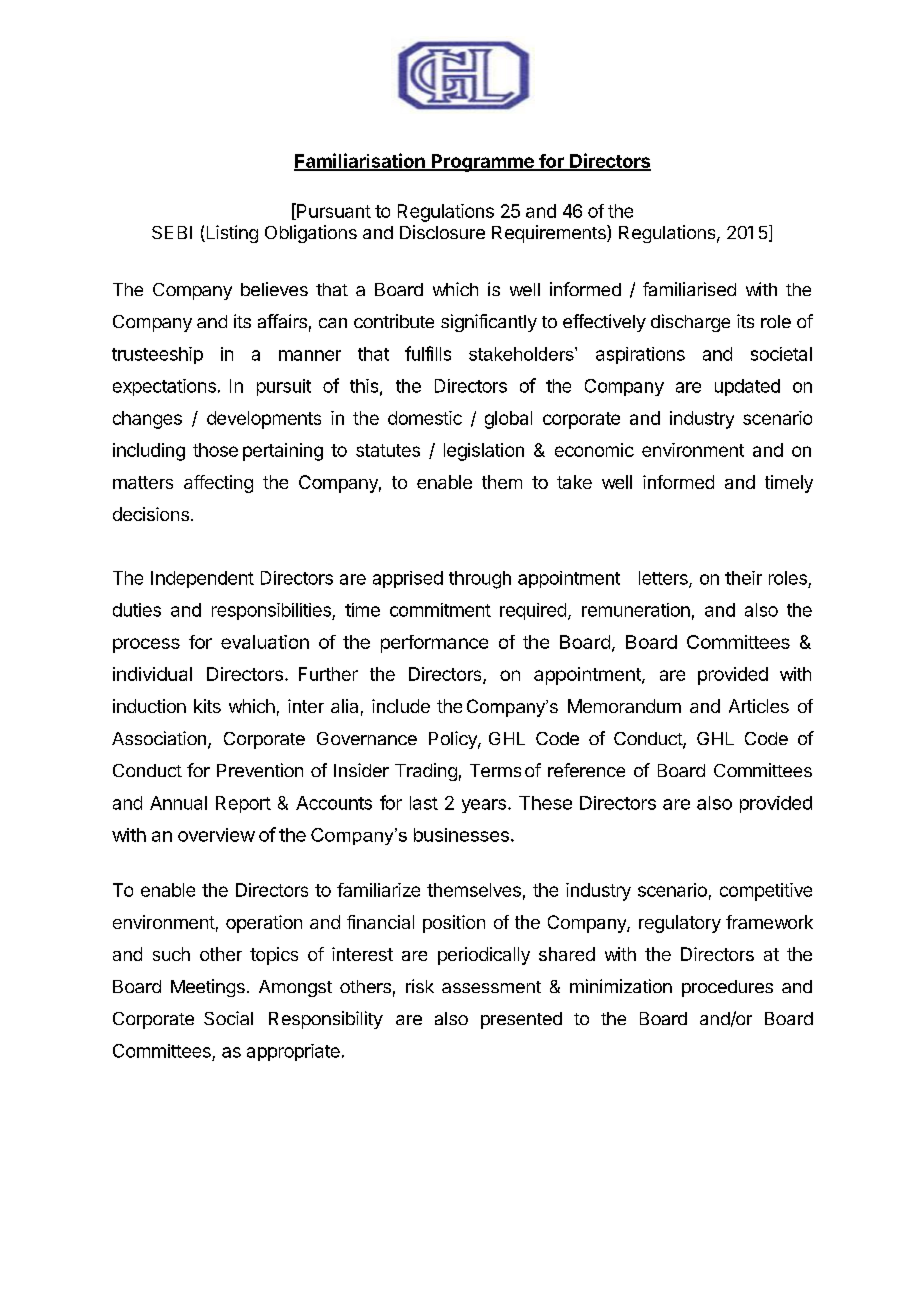 The height and width of the document is (1307, 924). I want to click on legislation, so click(484, 452).
